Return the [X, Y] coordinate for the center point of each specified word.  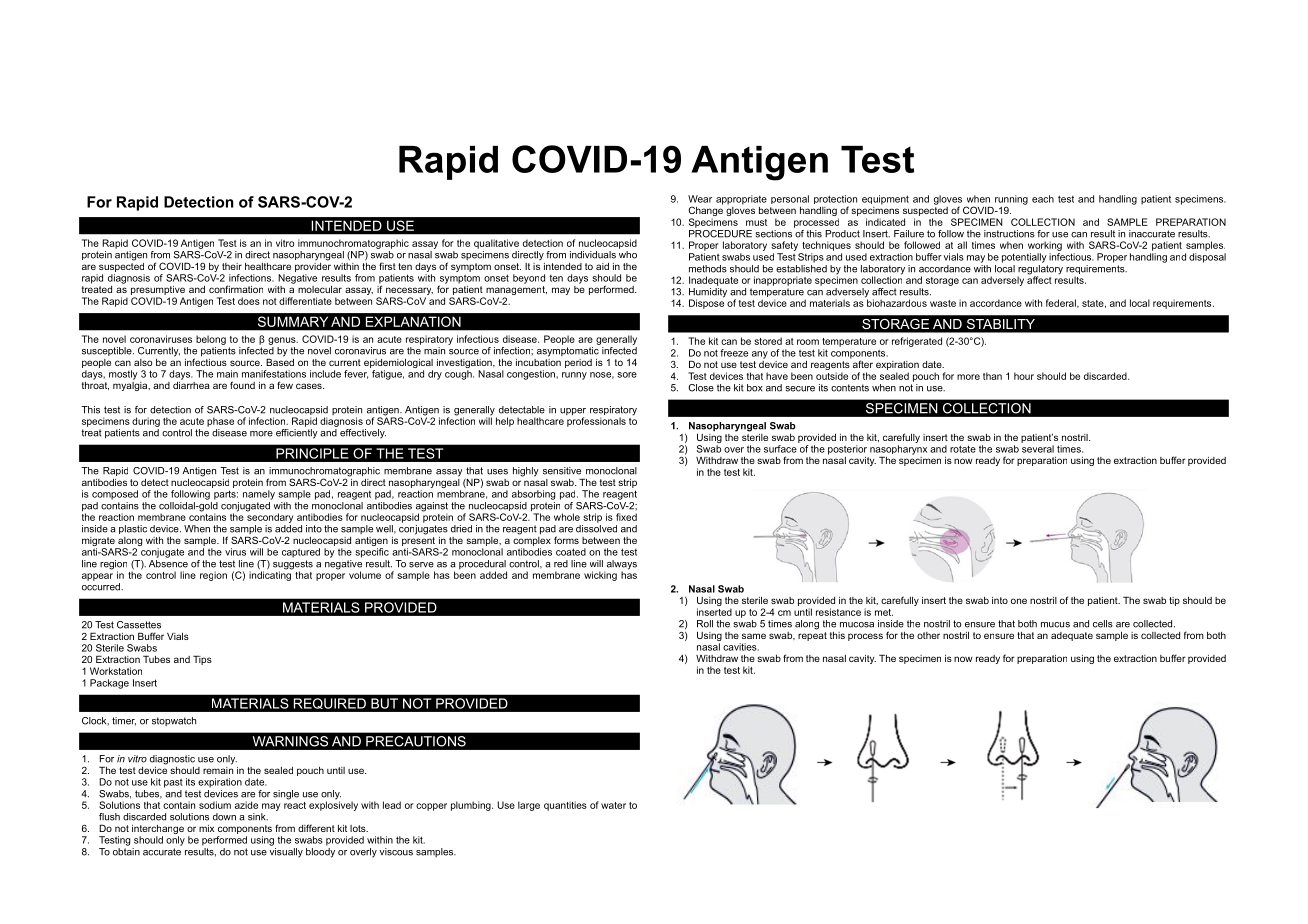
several [1038, 449]
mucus [1055, 625]
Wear [700, 199]
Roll [705, 624]
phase [220, 422]
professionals [596, 421]
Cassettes [139, 625]
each [1043, 199]
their [232, 266]
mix [206, 828]
